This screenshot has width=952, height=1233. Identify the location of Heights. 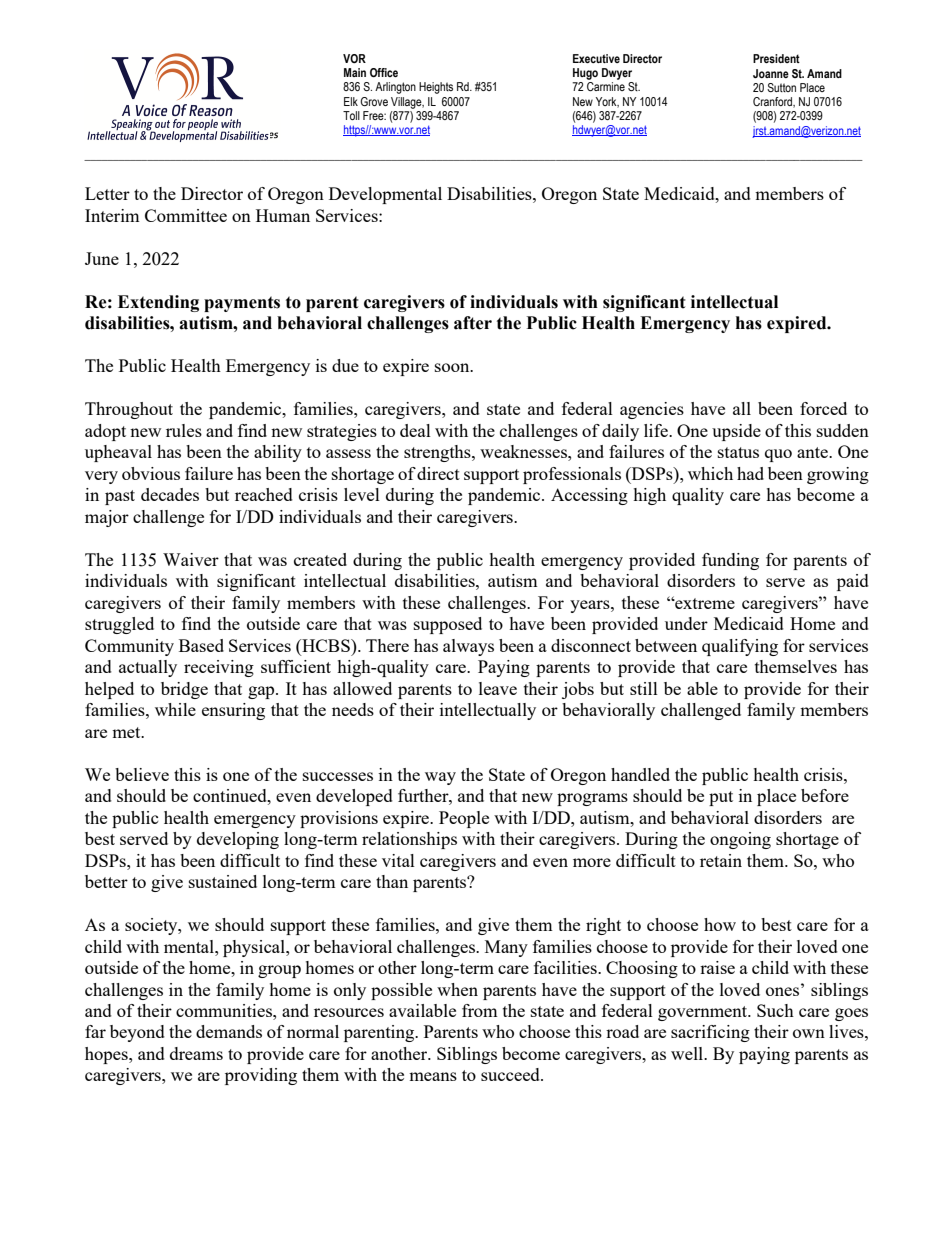
(436, 88).
